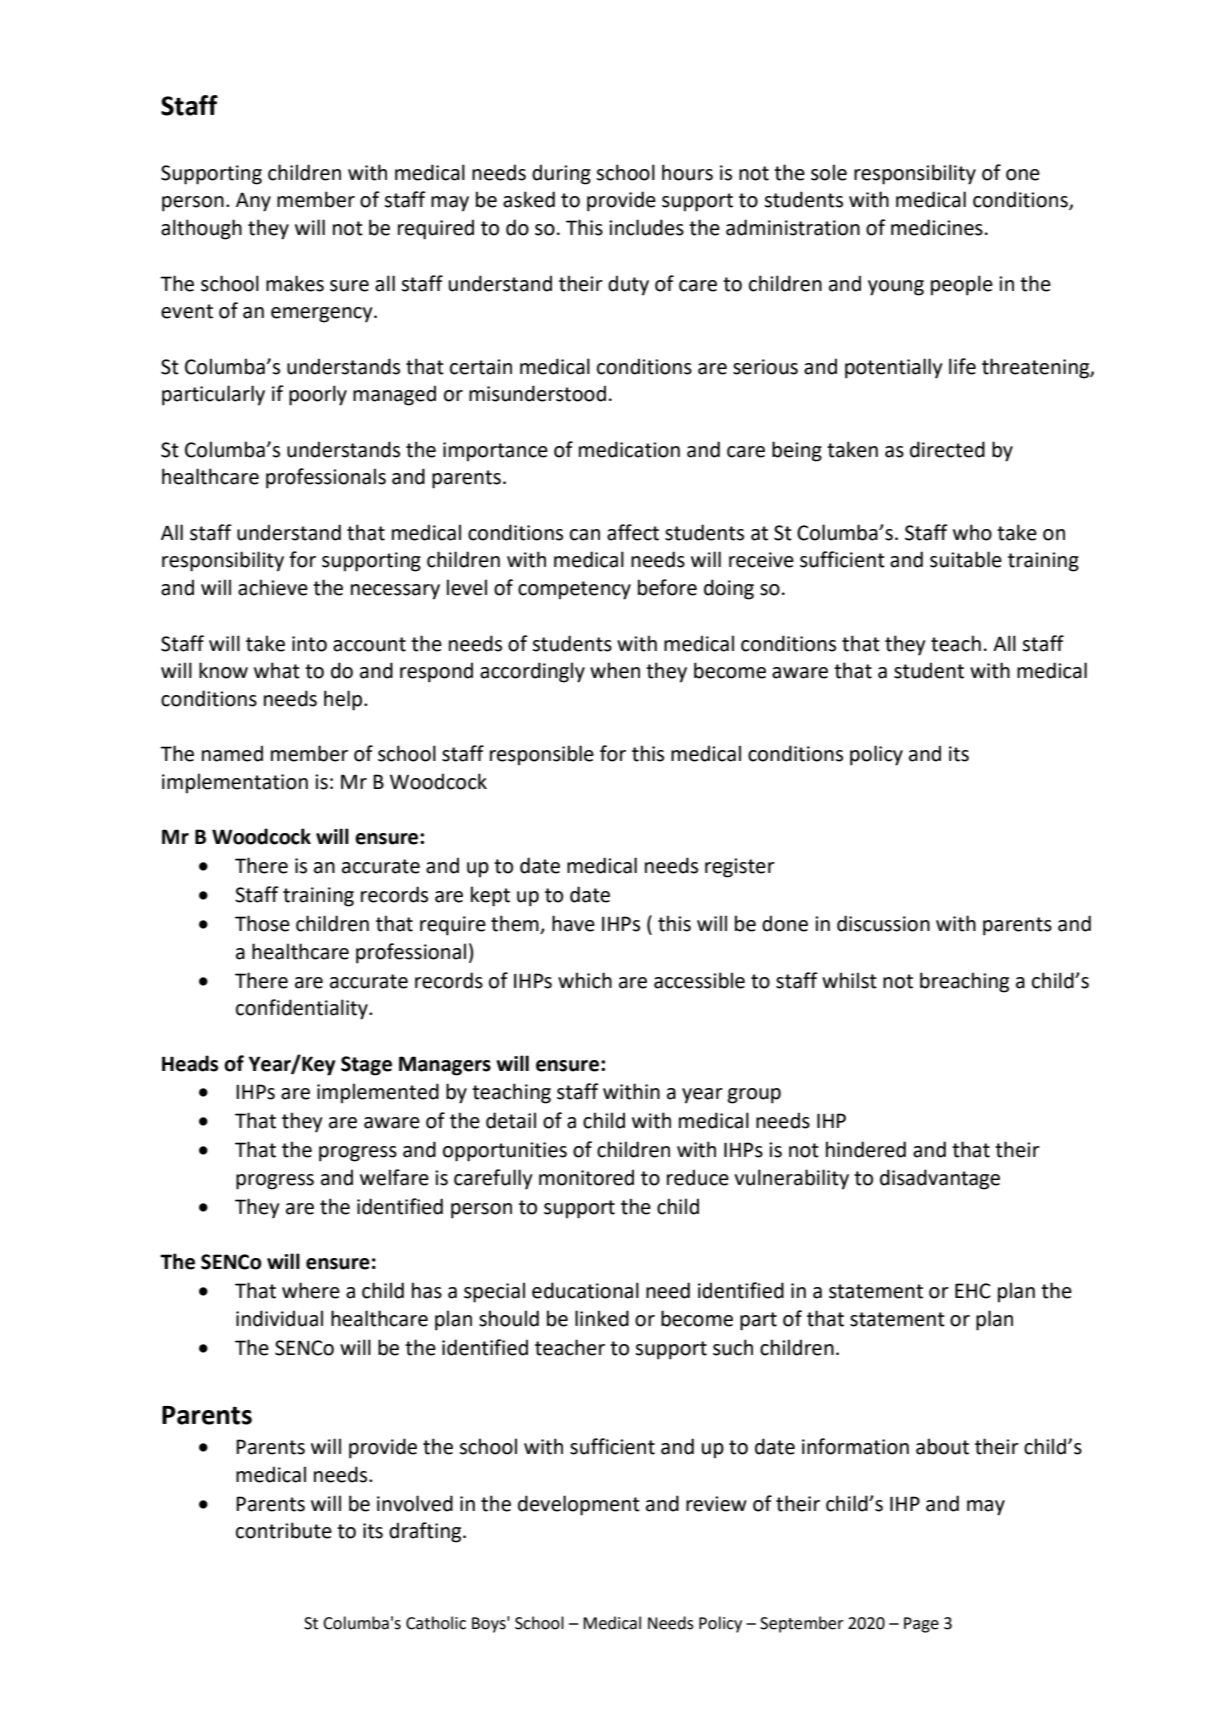 This screenshot has width=1228, height=1736. I want to click on medicines, so click(937, 227).
